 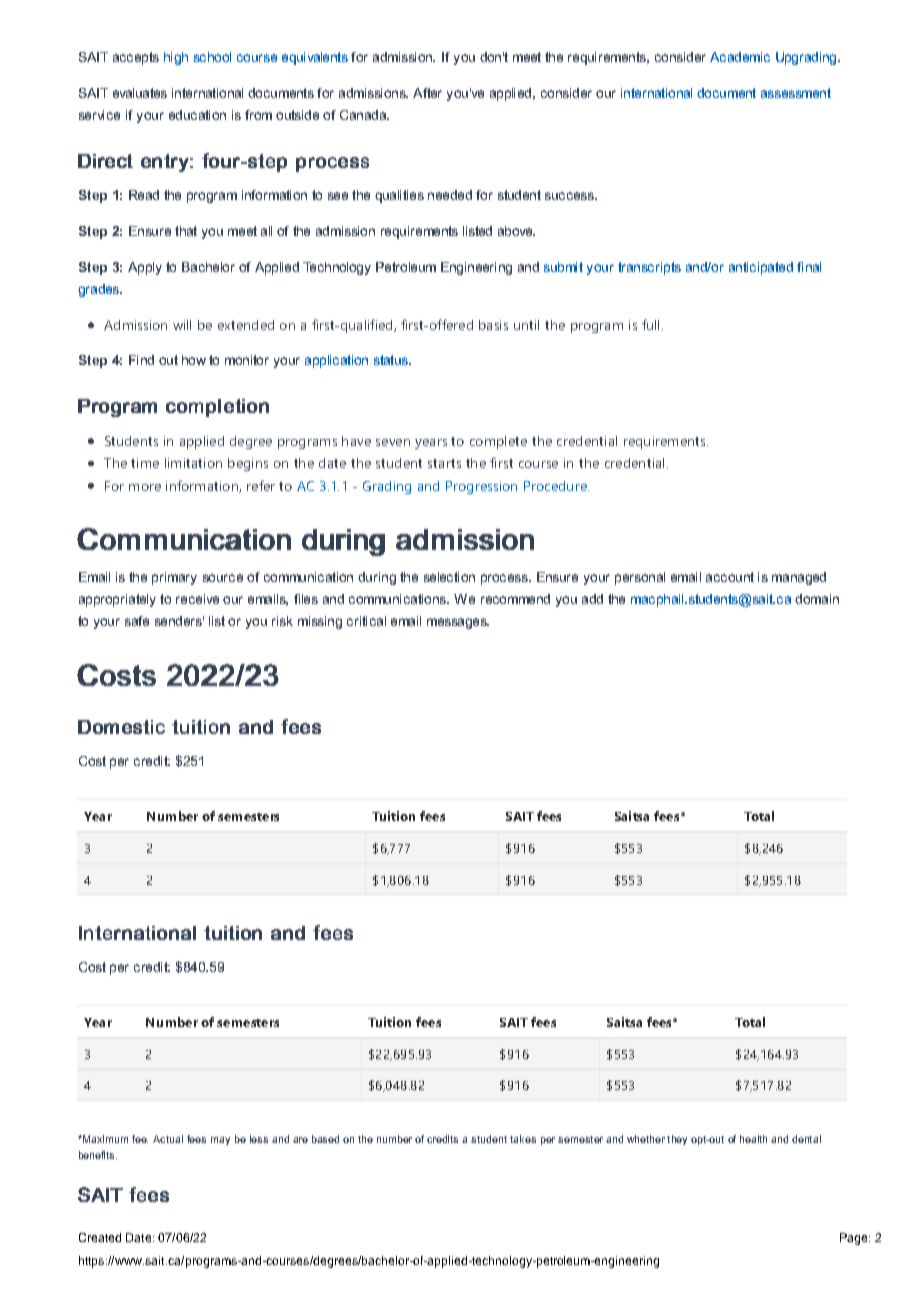 What do you see at coordinates (197, 115) in the document?
I see `education` at bounding box center [197, 115].
